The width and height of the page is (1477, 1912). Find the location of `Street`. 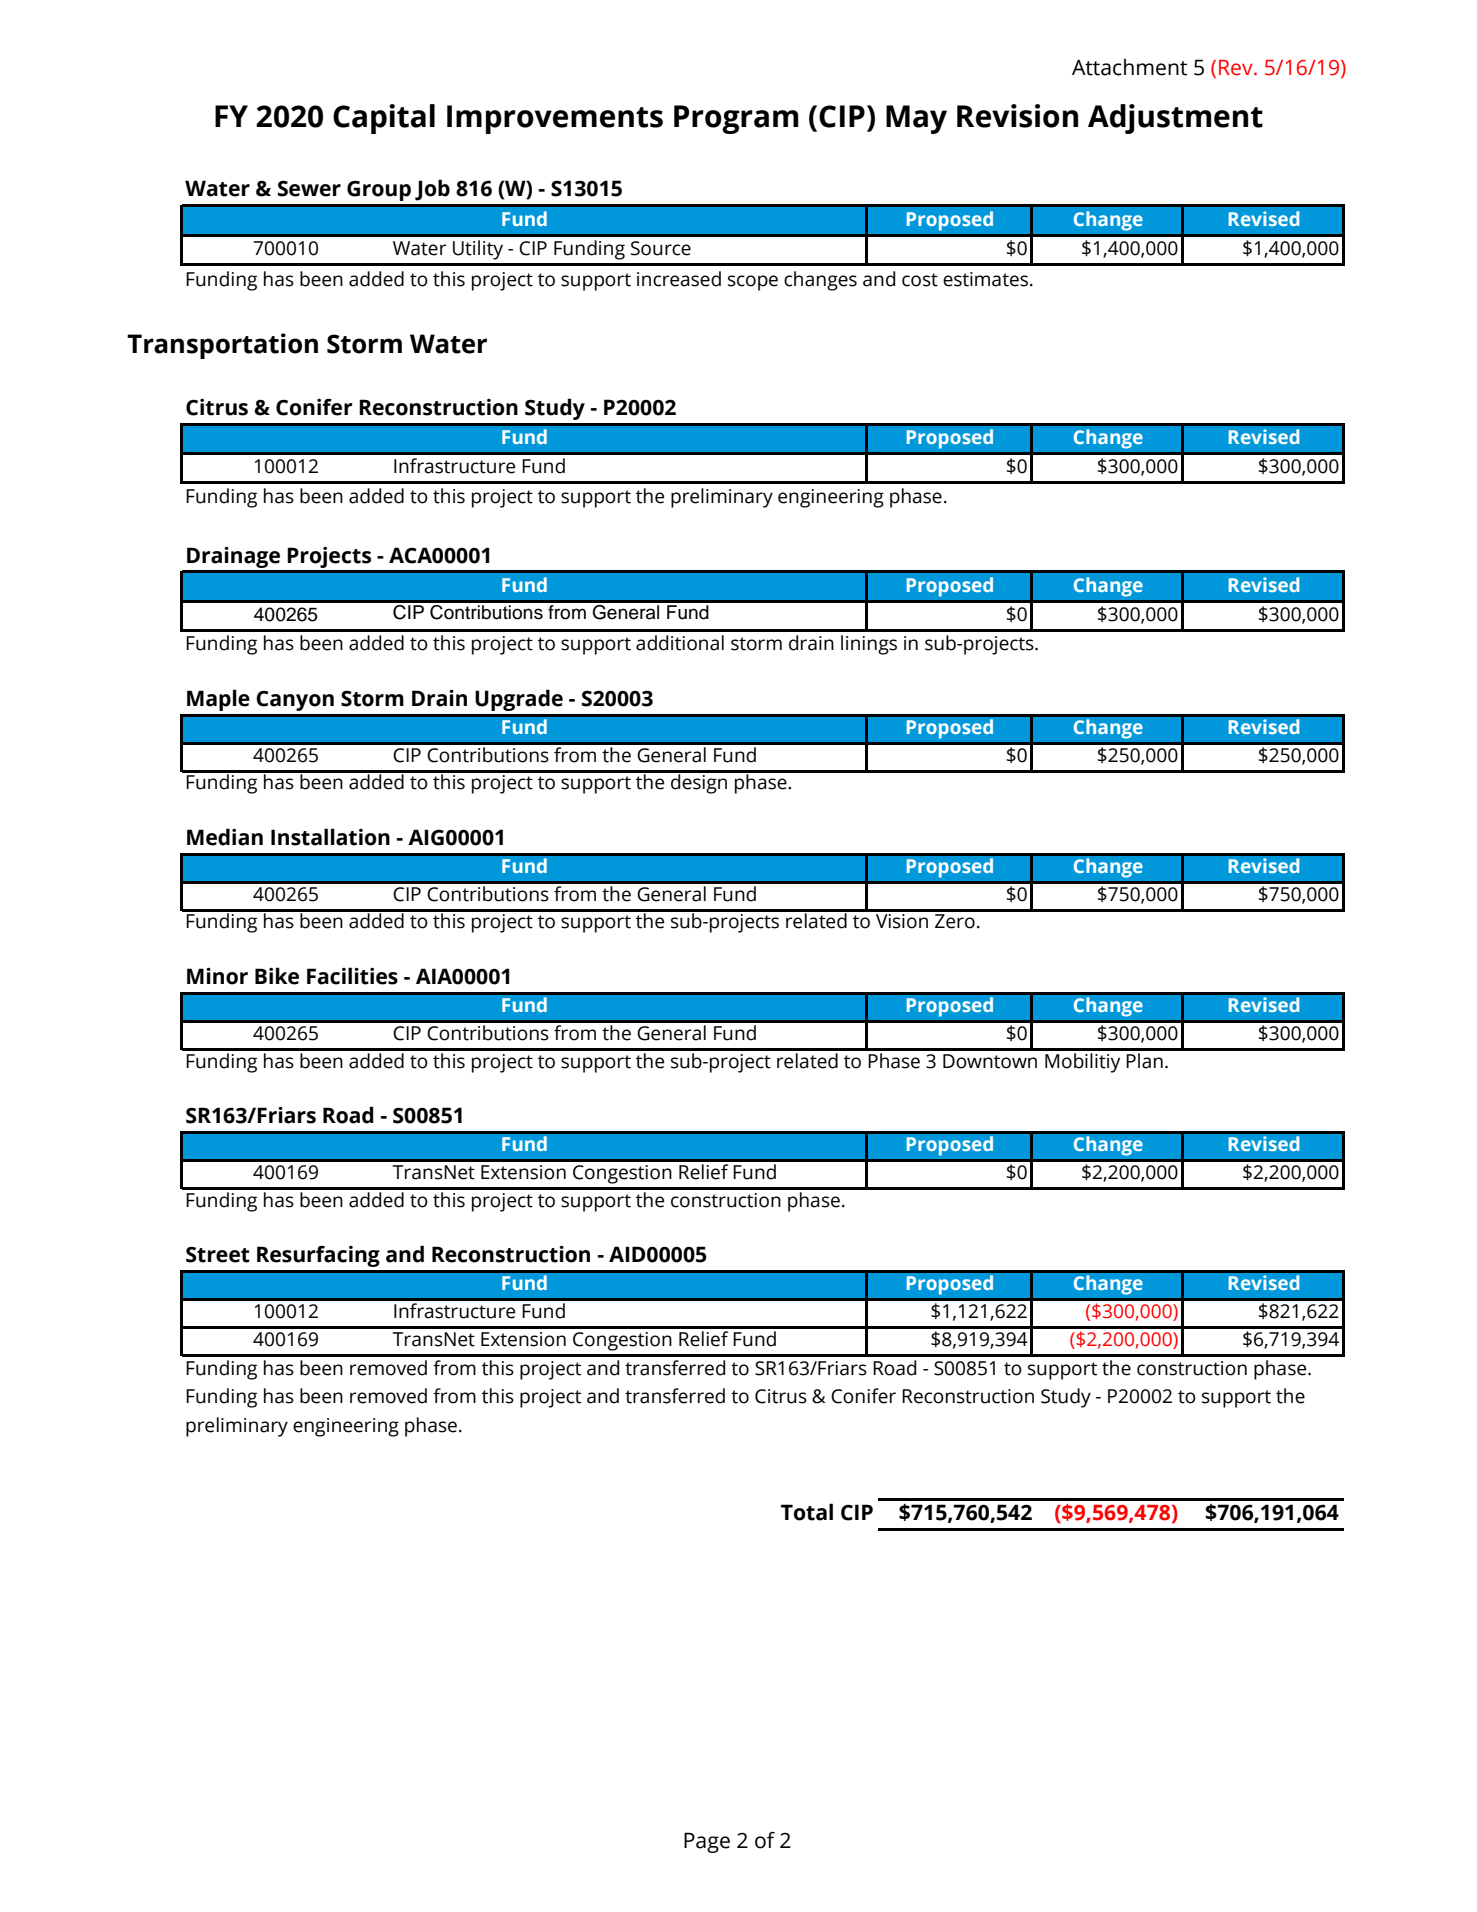

Street is located at coordinates (218, 1254).
